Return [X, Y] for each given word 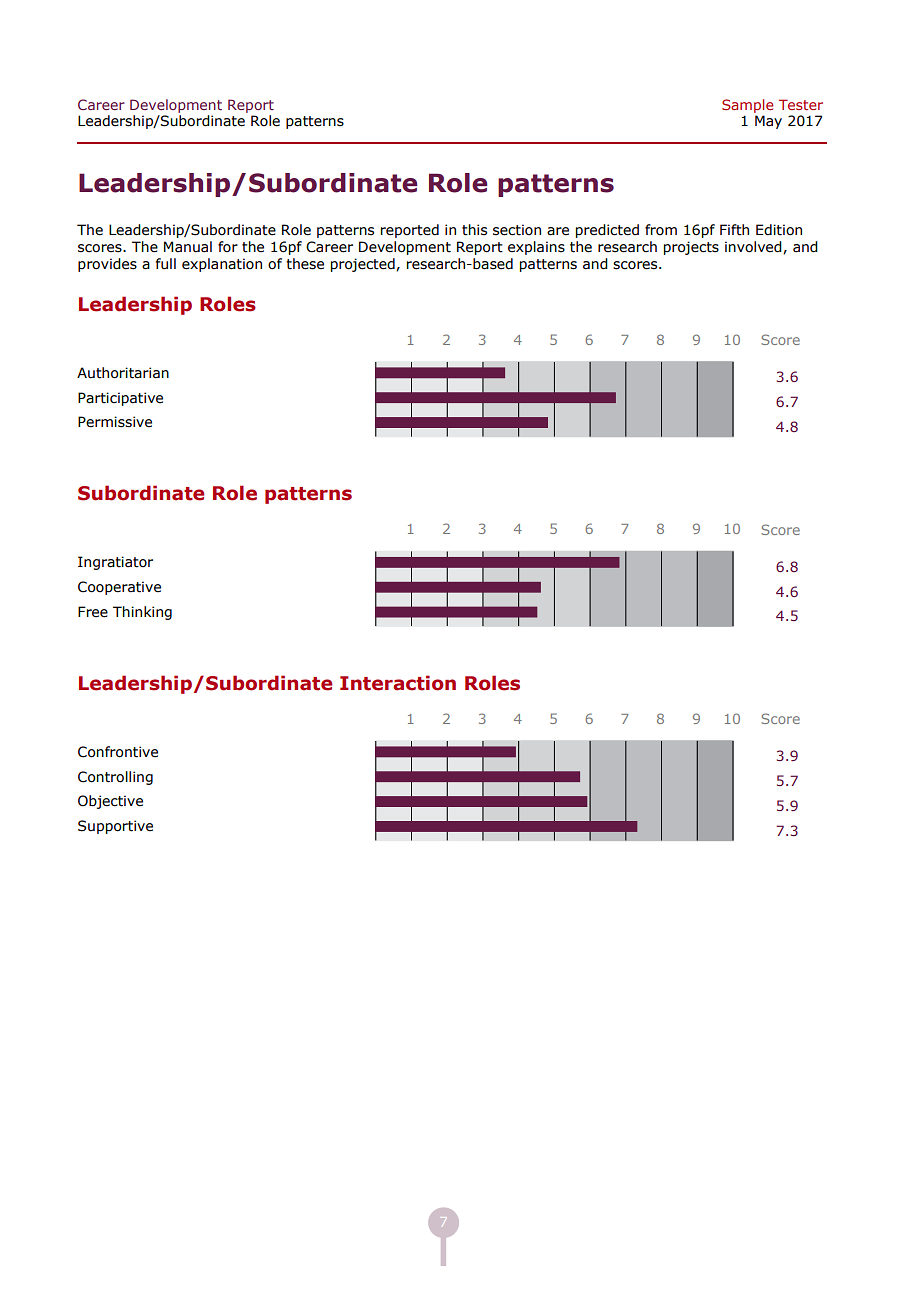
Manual [188, 247]
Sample [747, 107]
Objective [110, 802]
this [474, 230]
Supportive [115, 827]
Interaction [398, 683]
